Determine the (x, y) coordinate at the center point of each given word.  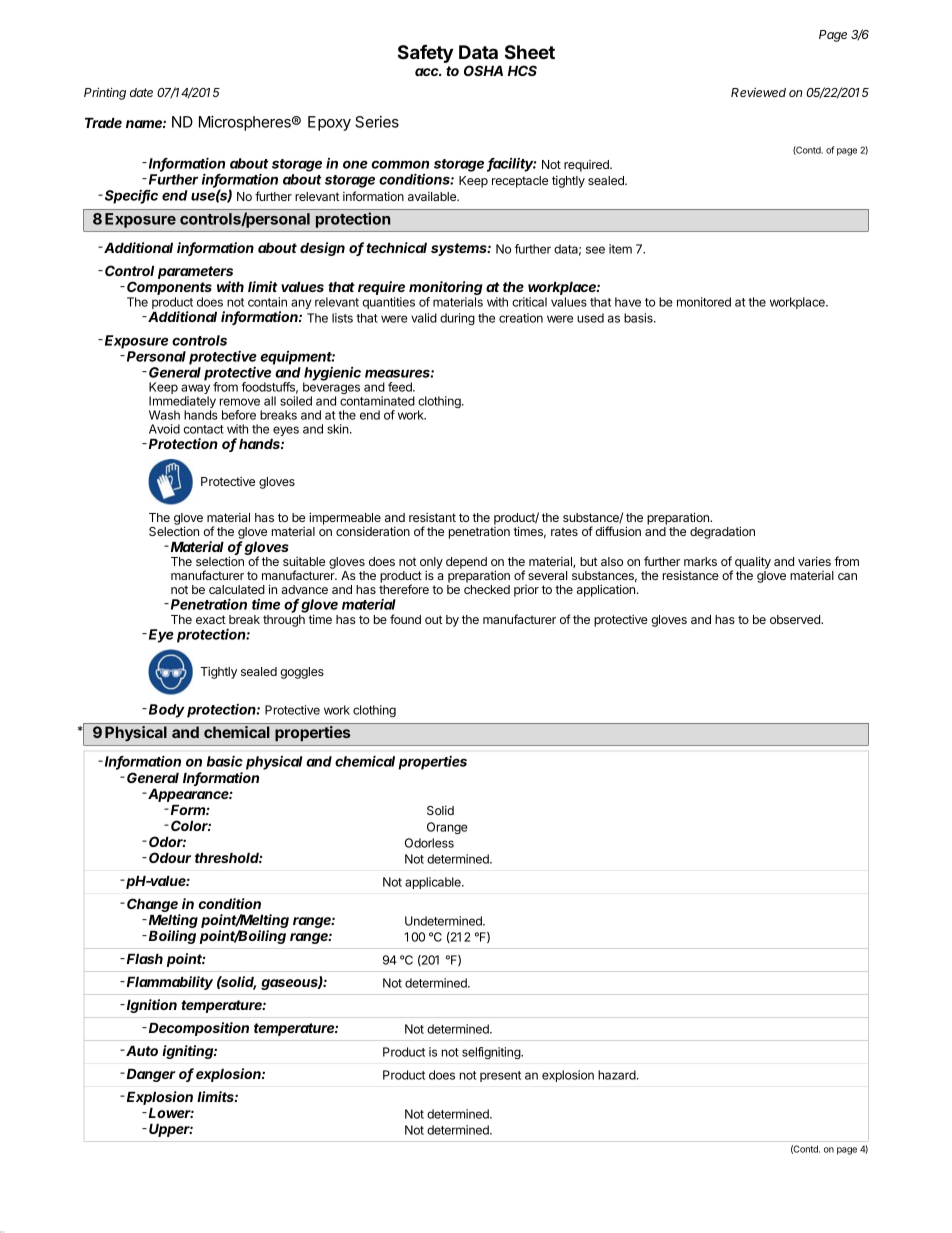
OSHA (483, 70)
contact (203, 429)
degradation (722, 532)
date (141, 92)
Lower (171, 1112)
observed (796, 619)
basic (225, 761)
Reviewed (758, 92)
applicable (434, 883)
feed (401, 387)
